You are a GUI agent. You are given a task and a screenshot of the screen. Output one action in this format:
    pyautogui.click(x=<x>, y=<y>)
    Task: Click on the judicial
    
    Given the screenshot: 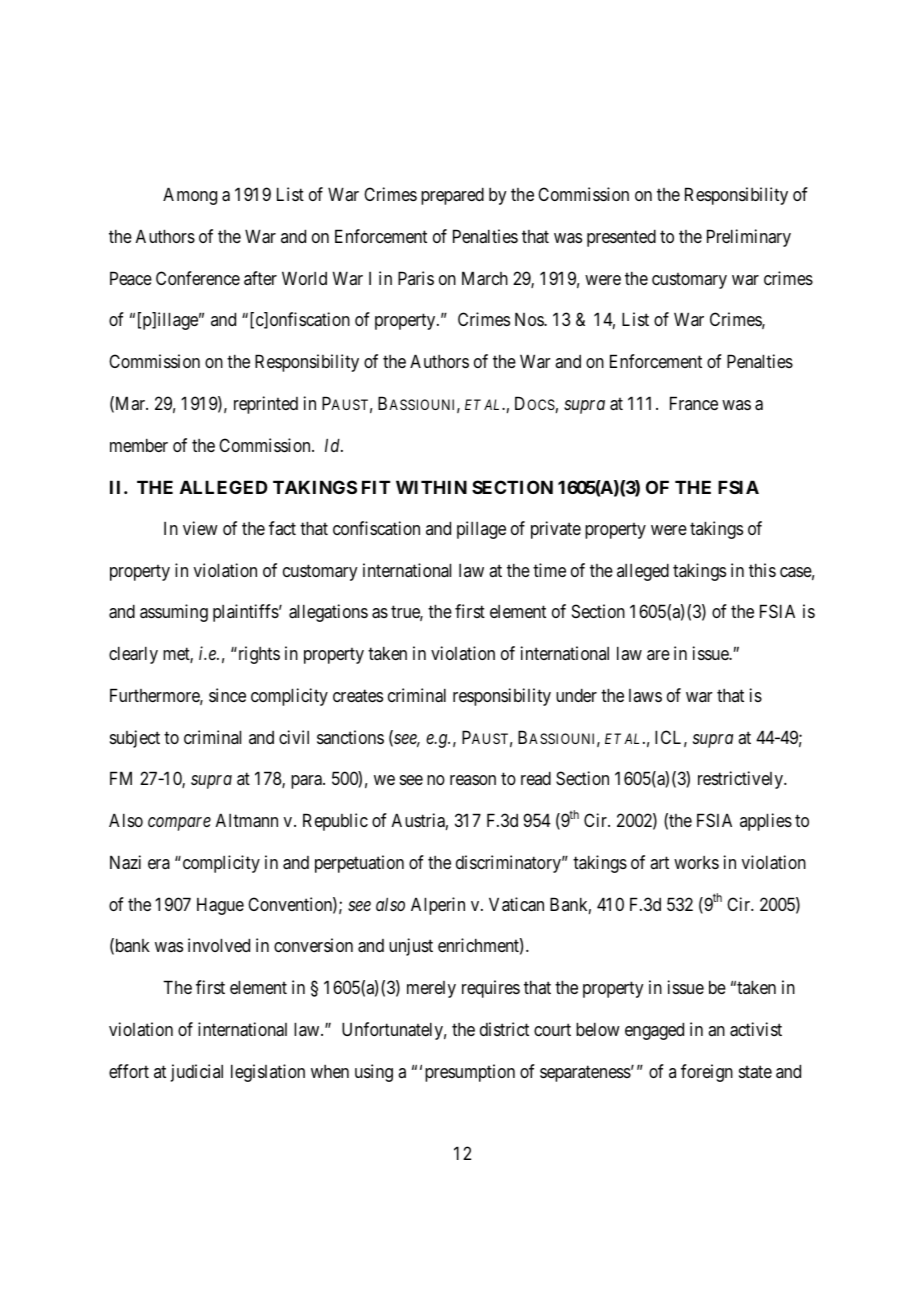 What is the action you would take?
    pyautogui.click(x=197, y=1073)
